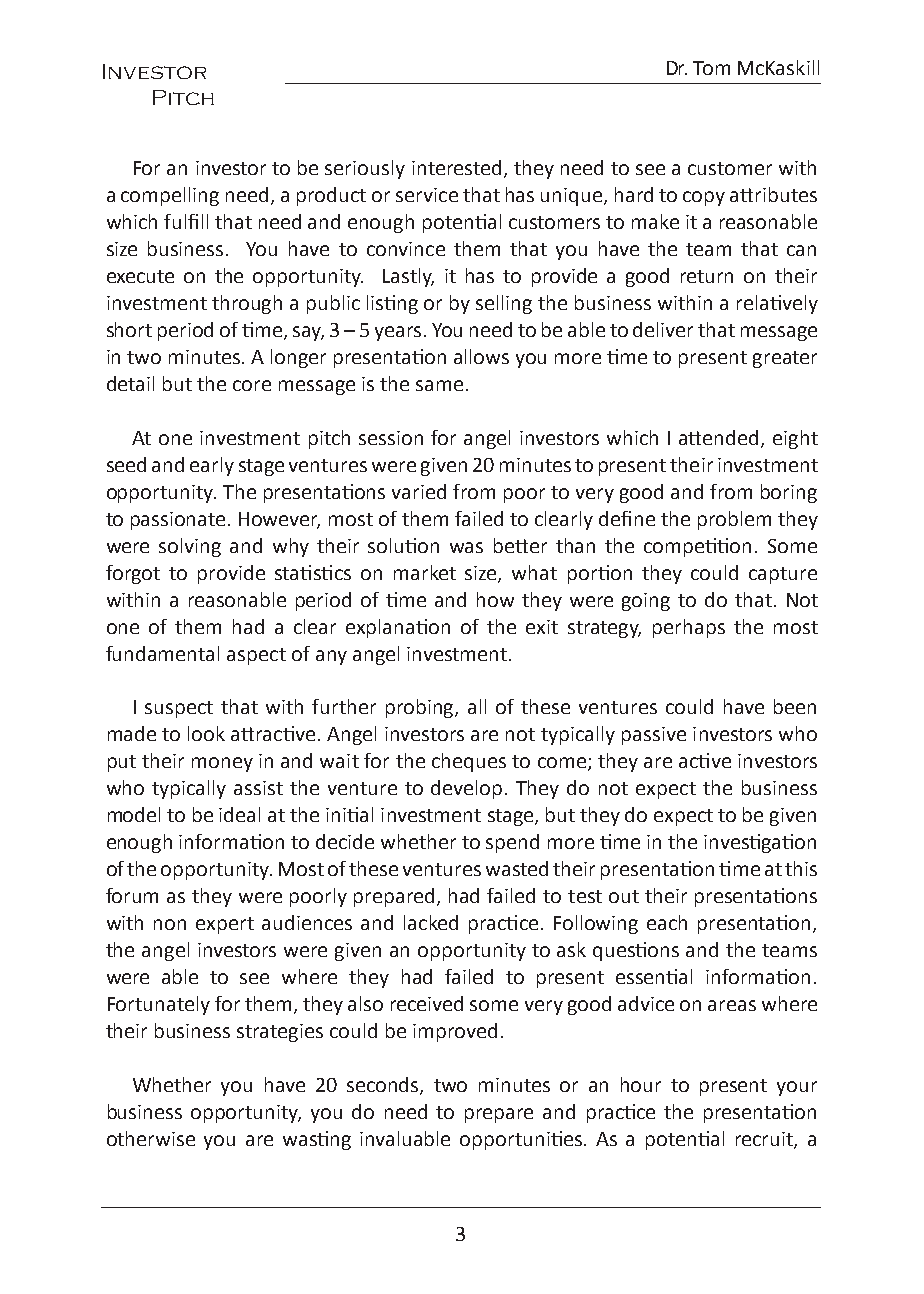 The width and height of the screenshot is (924, 1294). Describe the element at coordinates (427, 195) in the screenshot. I see `service` at that location.
